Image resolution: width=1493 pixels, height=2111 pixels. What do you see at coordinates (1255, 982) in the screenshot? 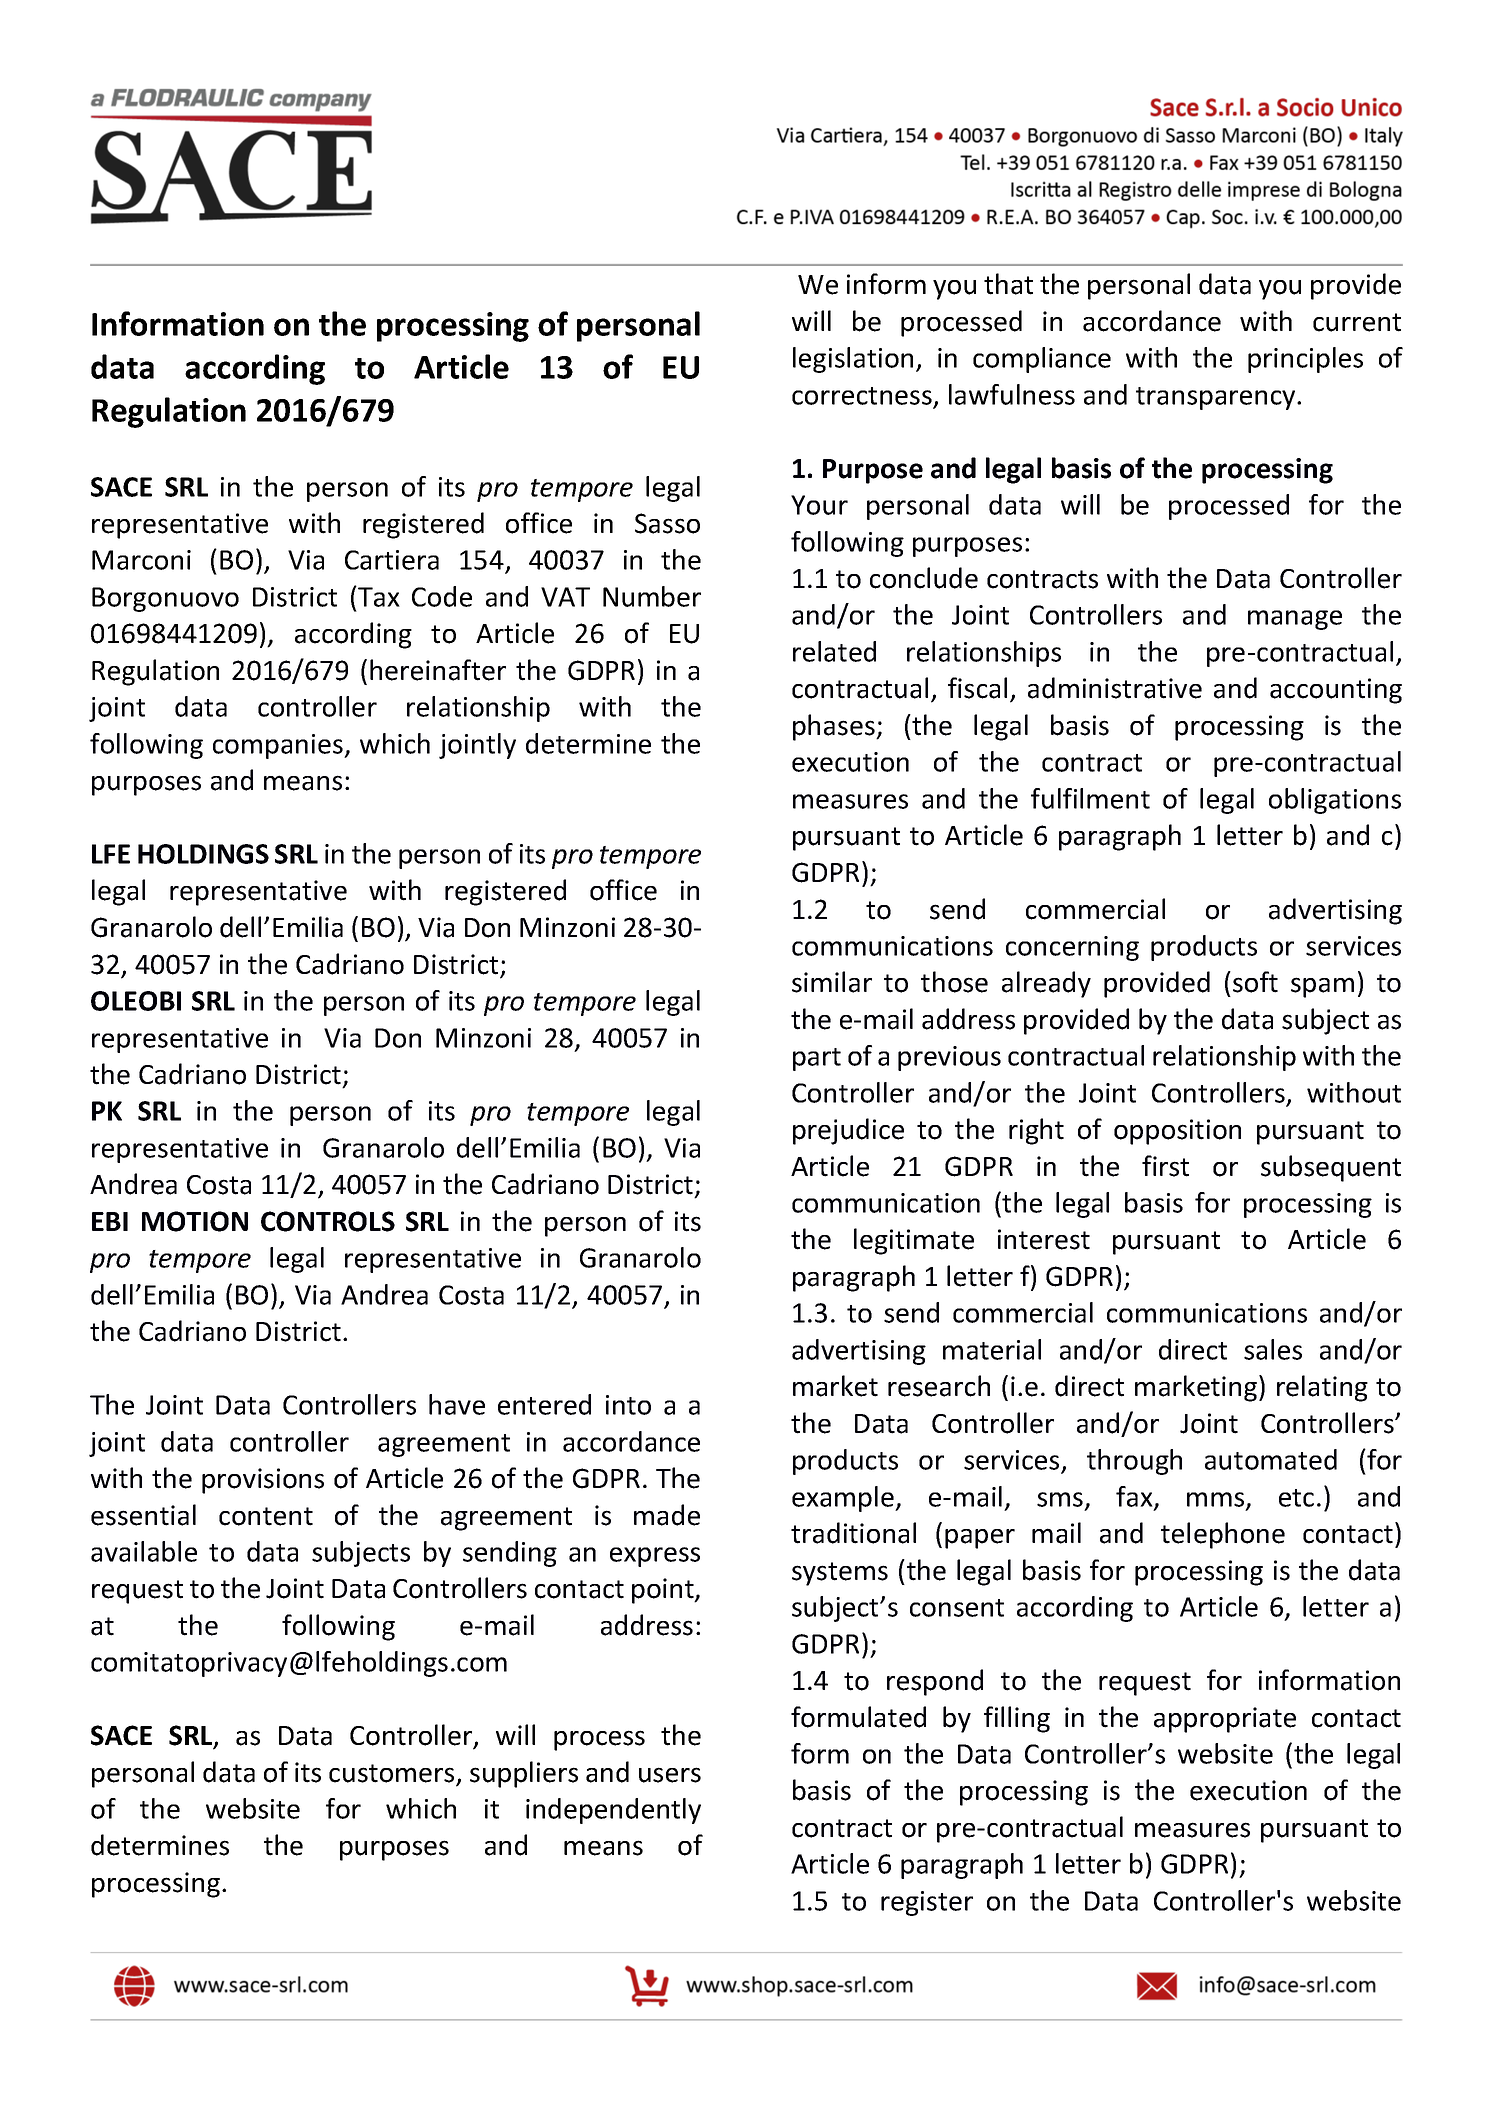
I see `soft` at bounding box center [1255, 982].
